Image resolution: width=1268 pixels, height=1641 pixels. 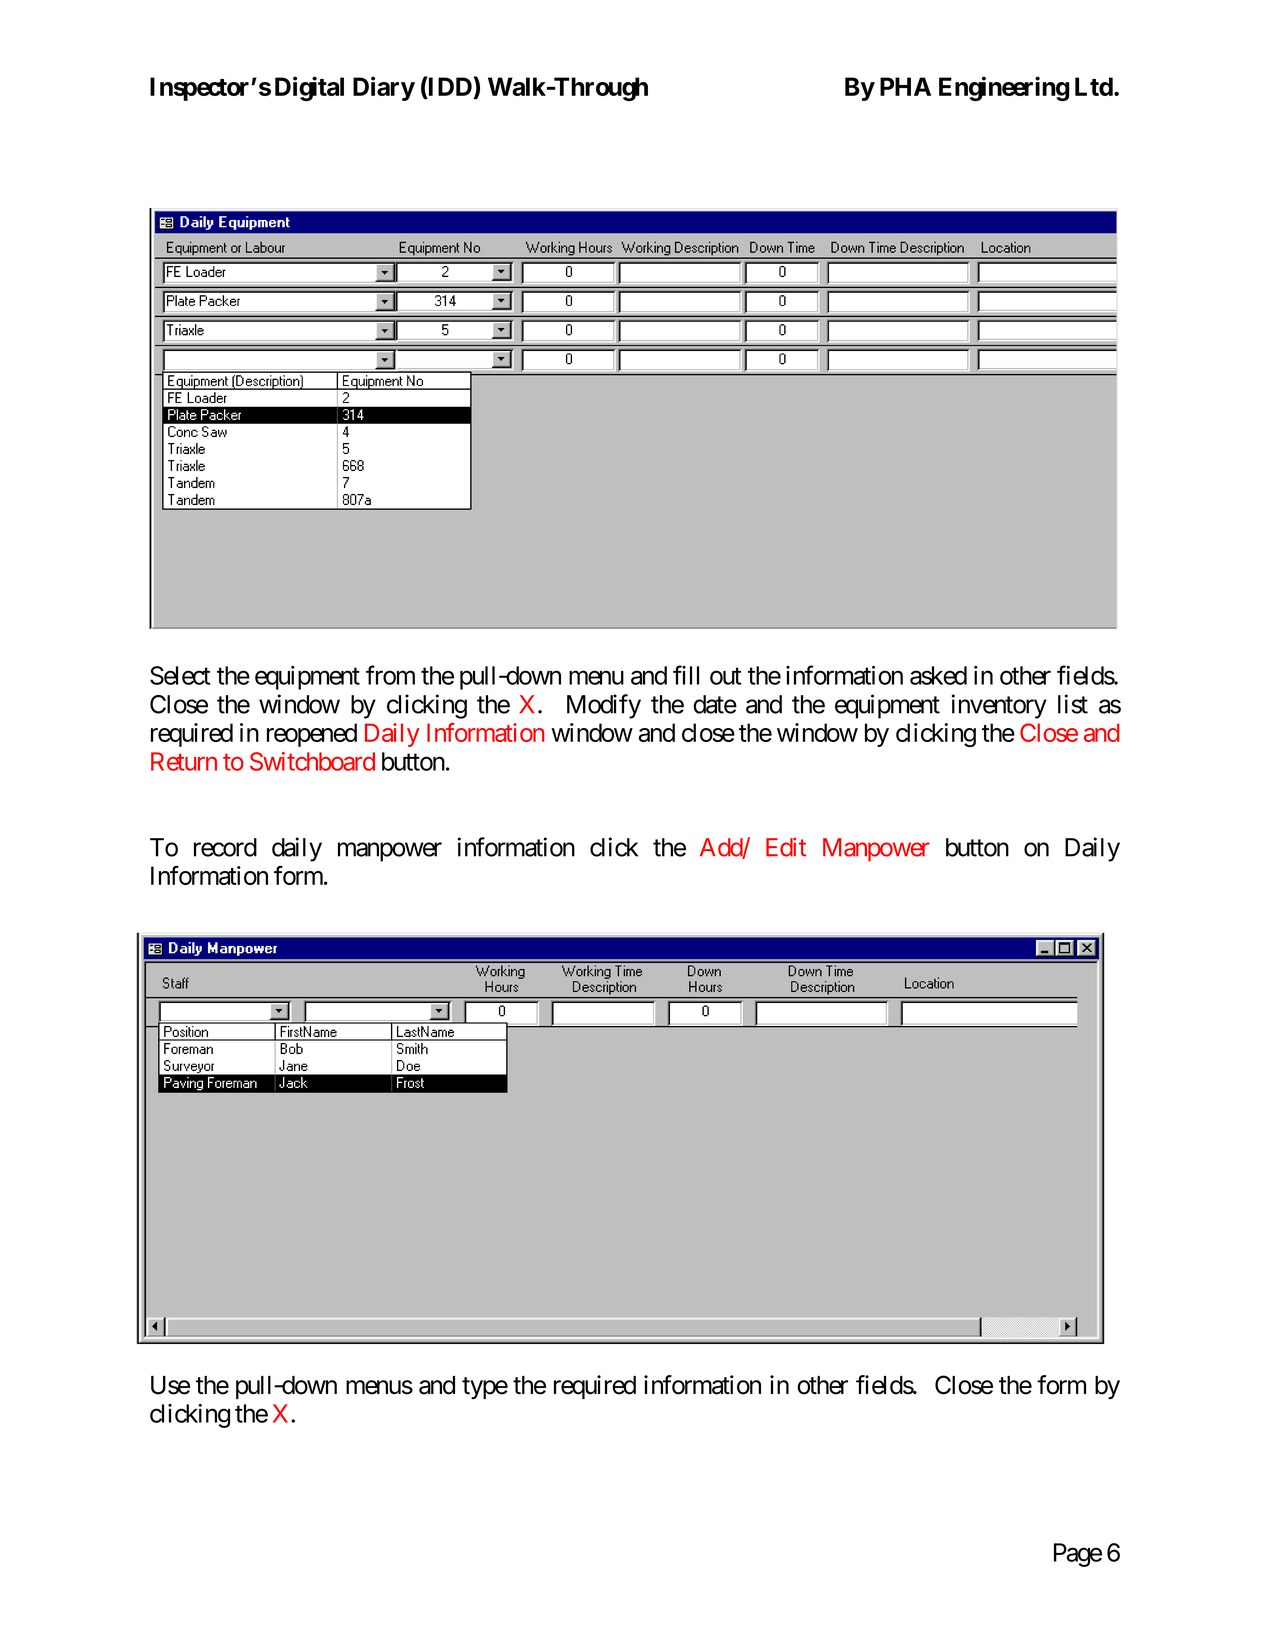 What do you see at coordinates (390, 675) in the image?
I see `from` at bounding box center [390, 675].
